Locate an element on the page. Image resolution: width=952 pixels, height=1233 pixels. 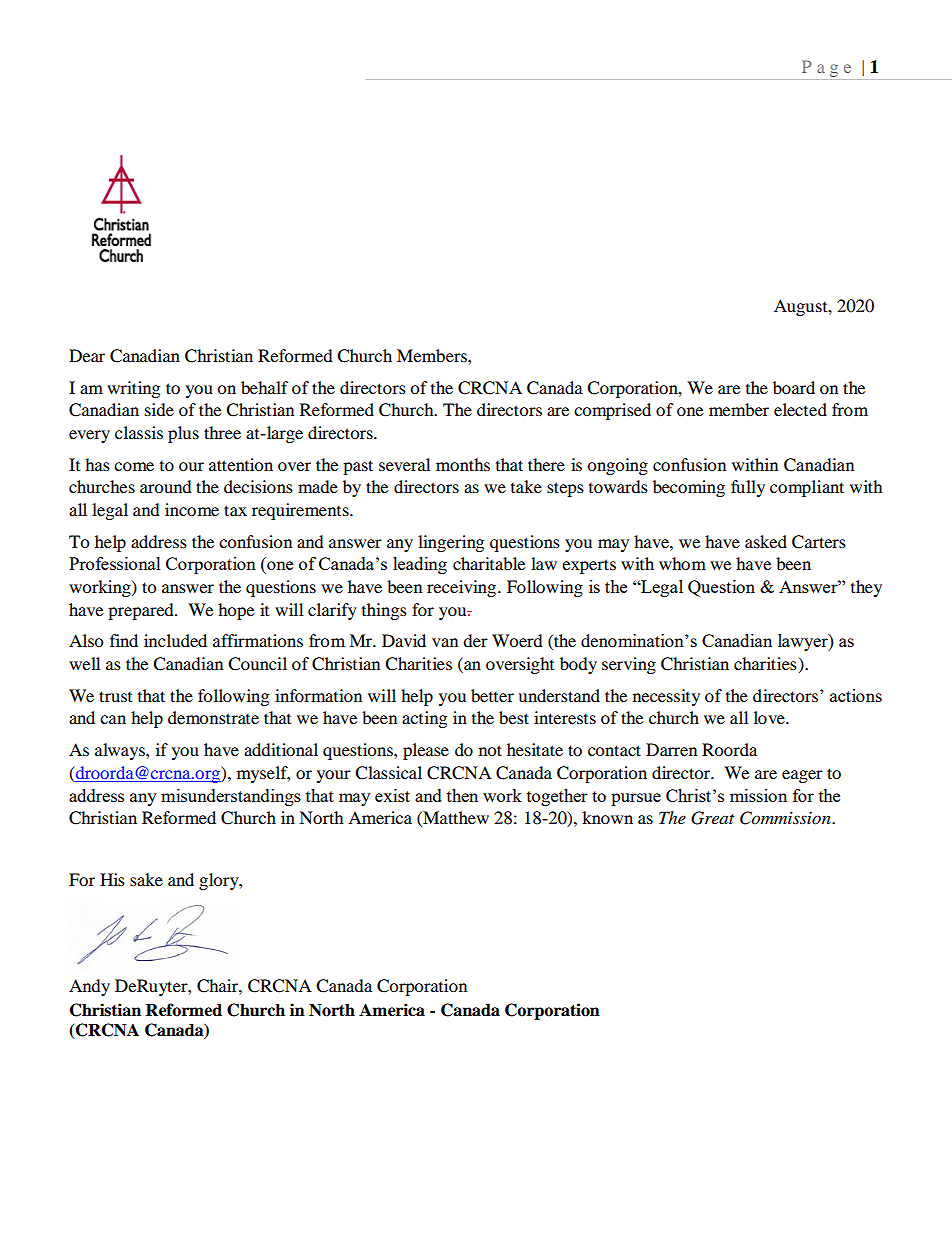
actions is located at coordinates (856, 695).
